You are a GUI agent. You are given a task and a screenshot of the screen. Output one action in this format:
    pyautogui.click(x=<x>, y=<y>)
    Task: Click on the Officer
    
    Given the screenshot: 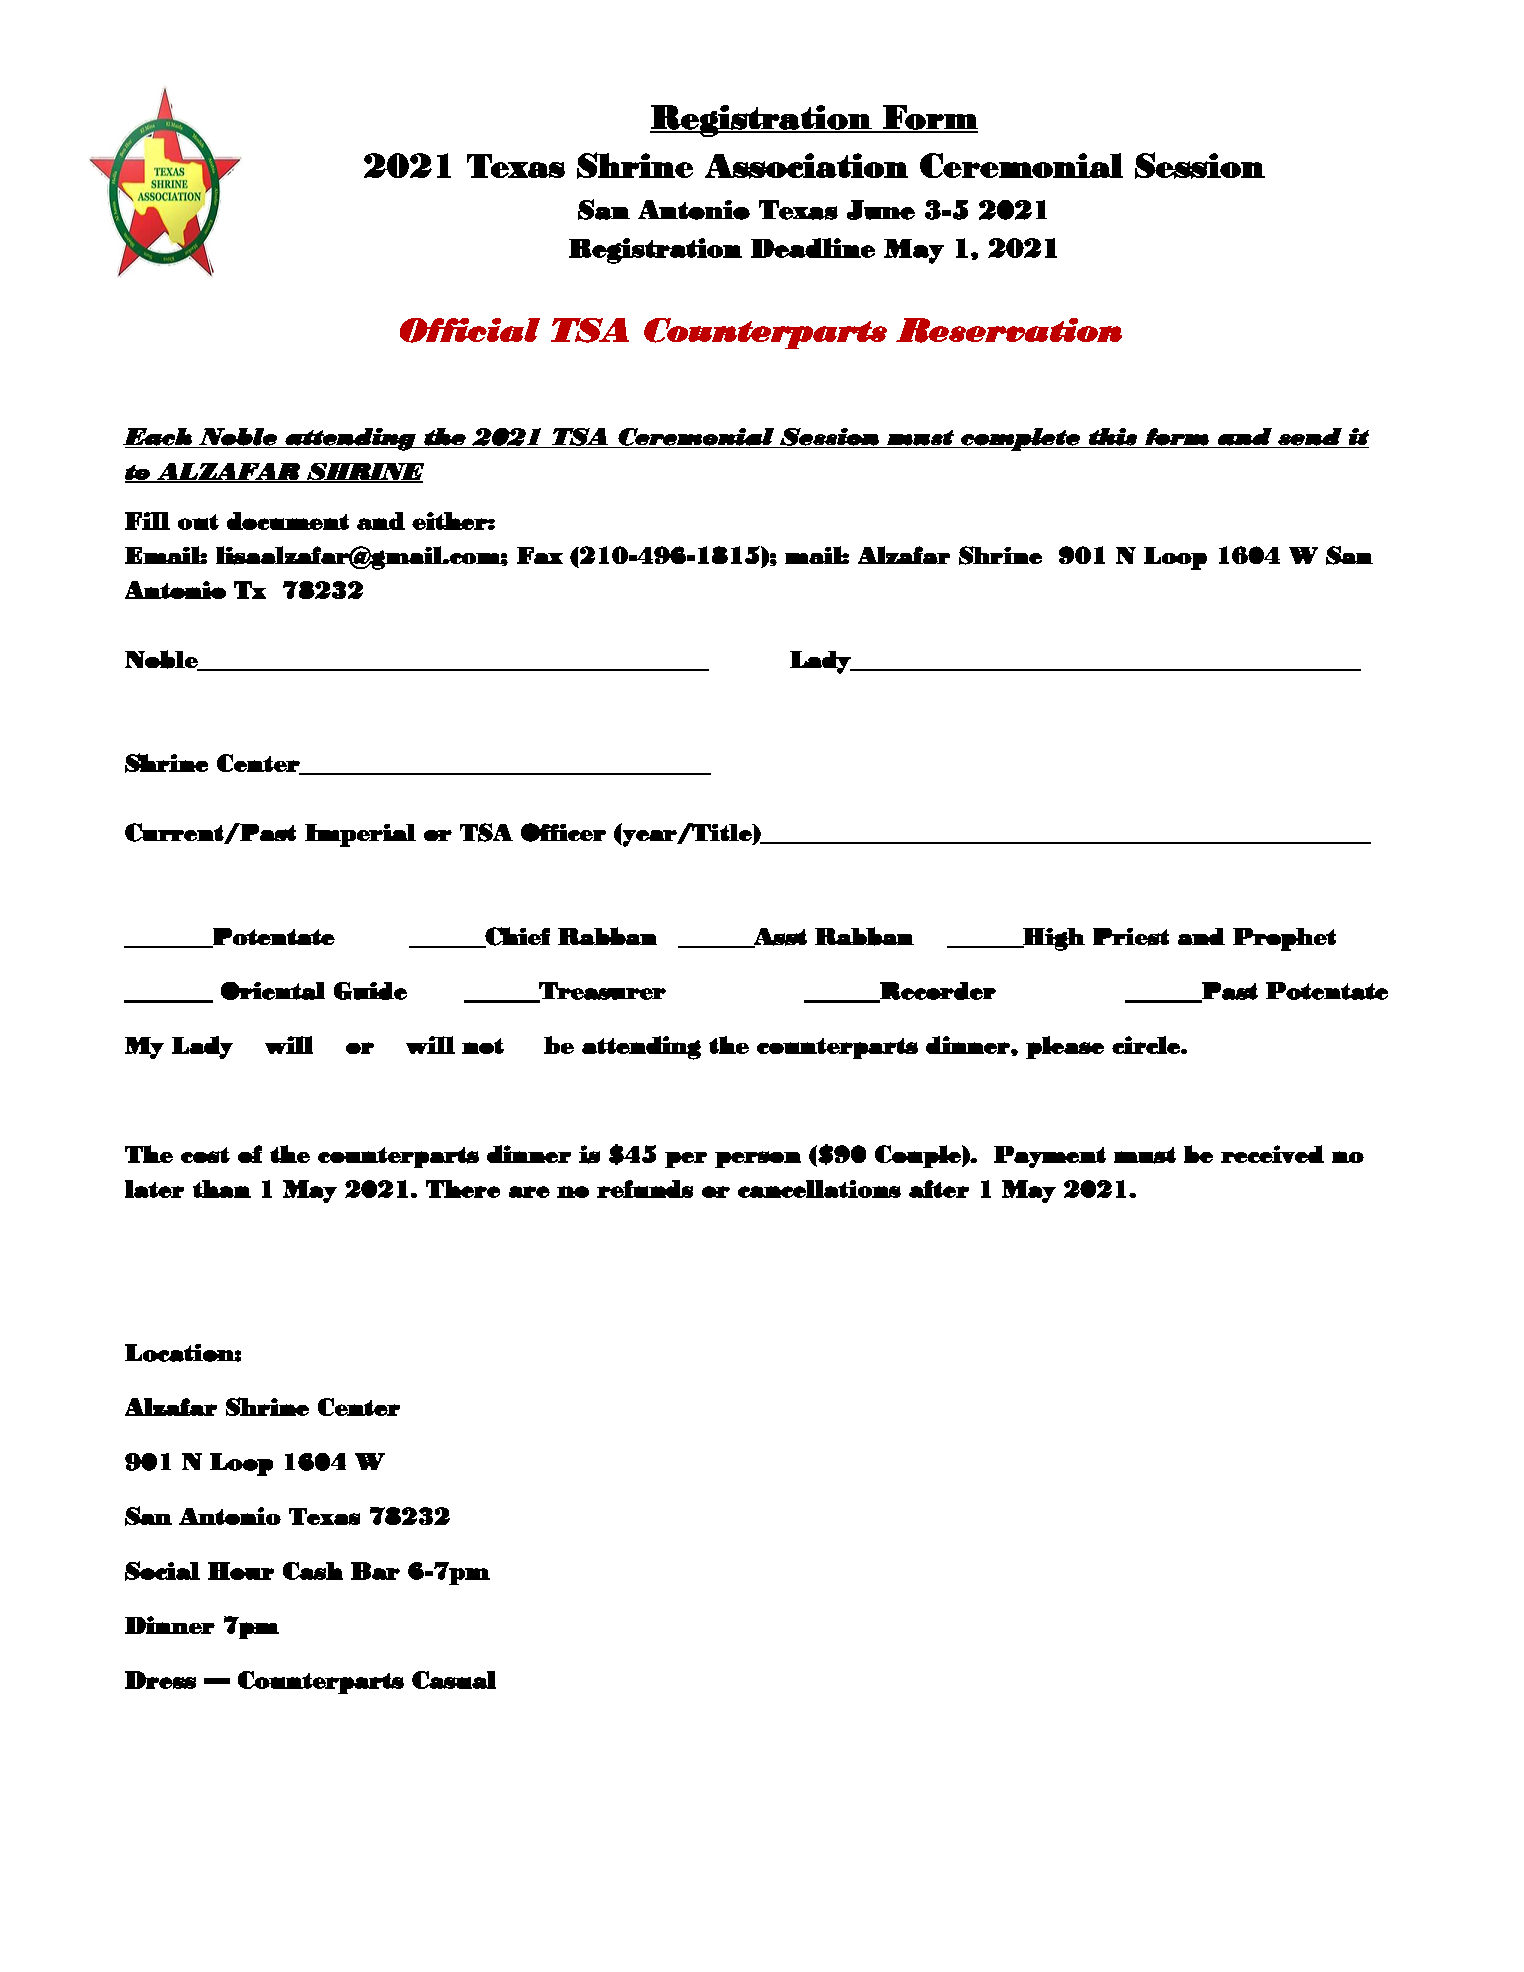 What is the action you would take?
    pyautogui.click(x=563, y=832)
